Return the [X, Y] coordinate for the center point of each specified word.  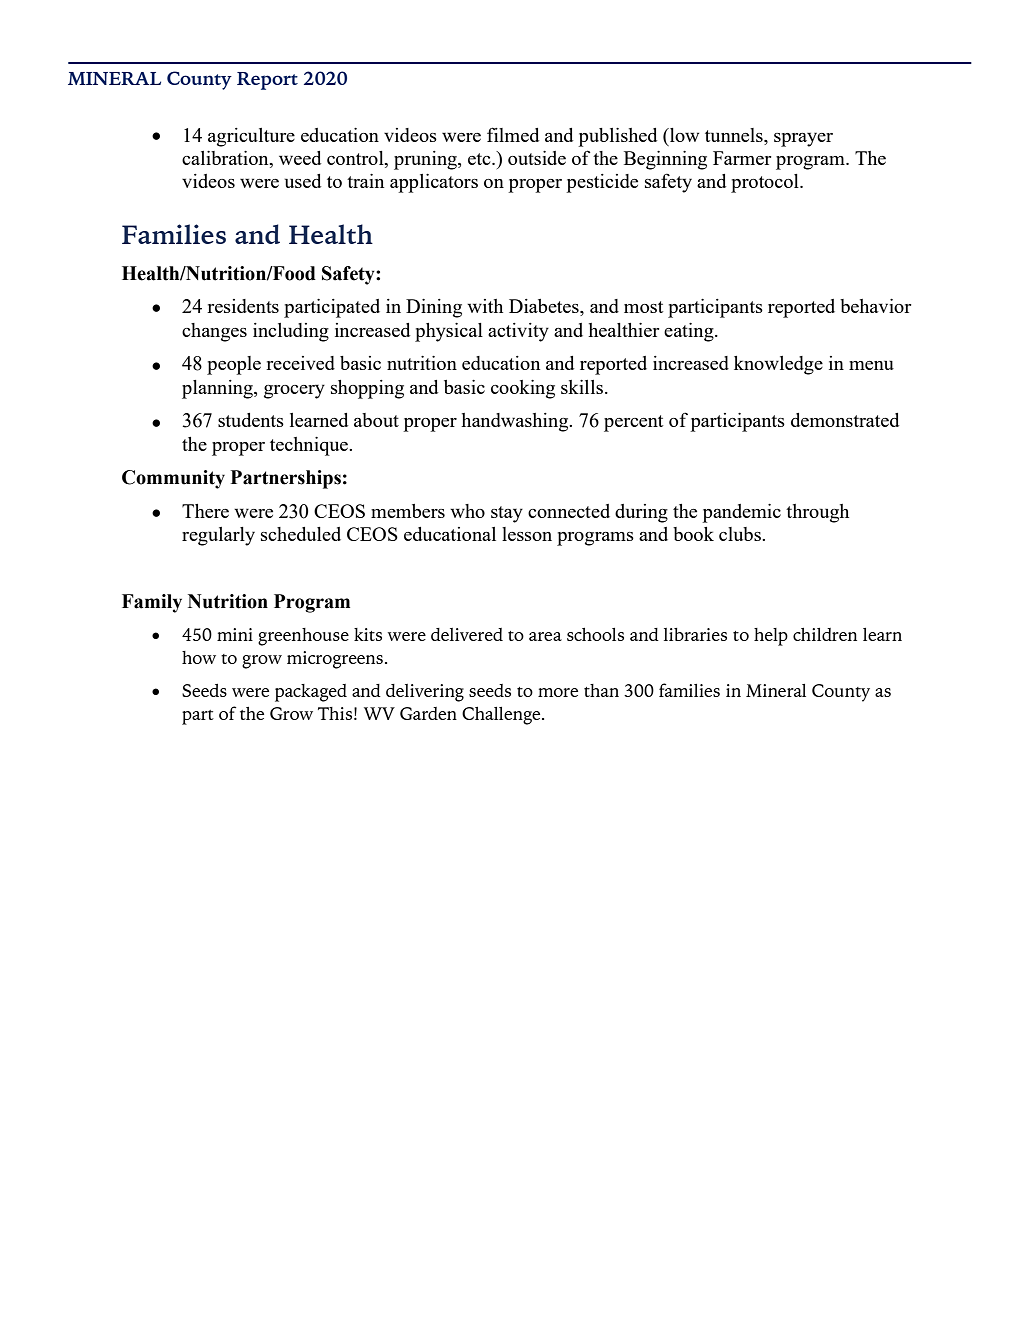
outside [537, 158]
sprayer [803, 139]
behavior [876, 306]
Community [173, 479]
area [545, 636]
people [234, 365]
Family [152, 603]
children [825, 634]
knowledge [778, 365]
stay [507, 514]
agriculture [251, 137]
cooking [523, 389]
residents [243, 306]
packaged [311, 693]
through [817, 513]
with [485, 306]
